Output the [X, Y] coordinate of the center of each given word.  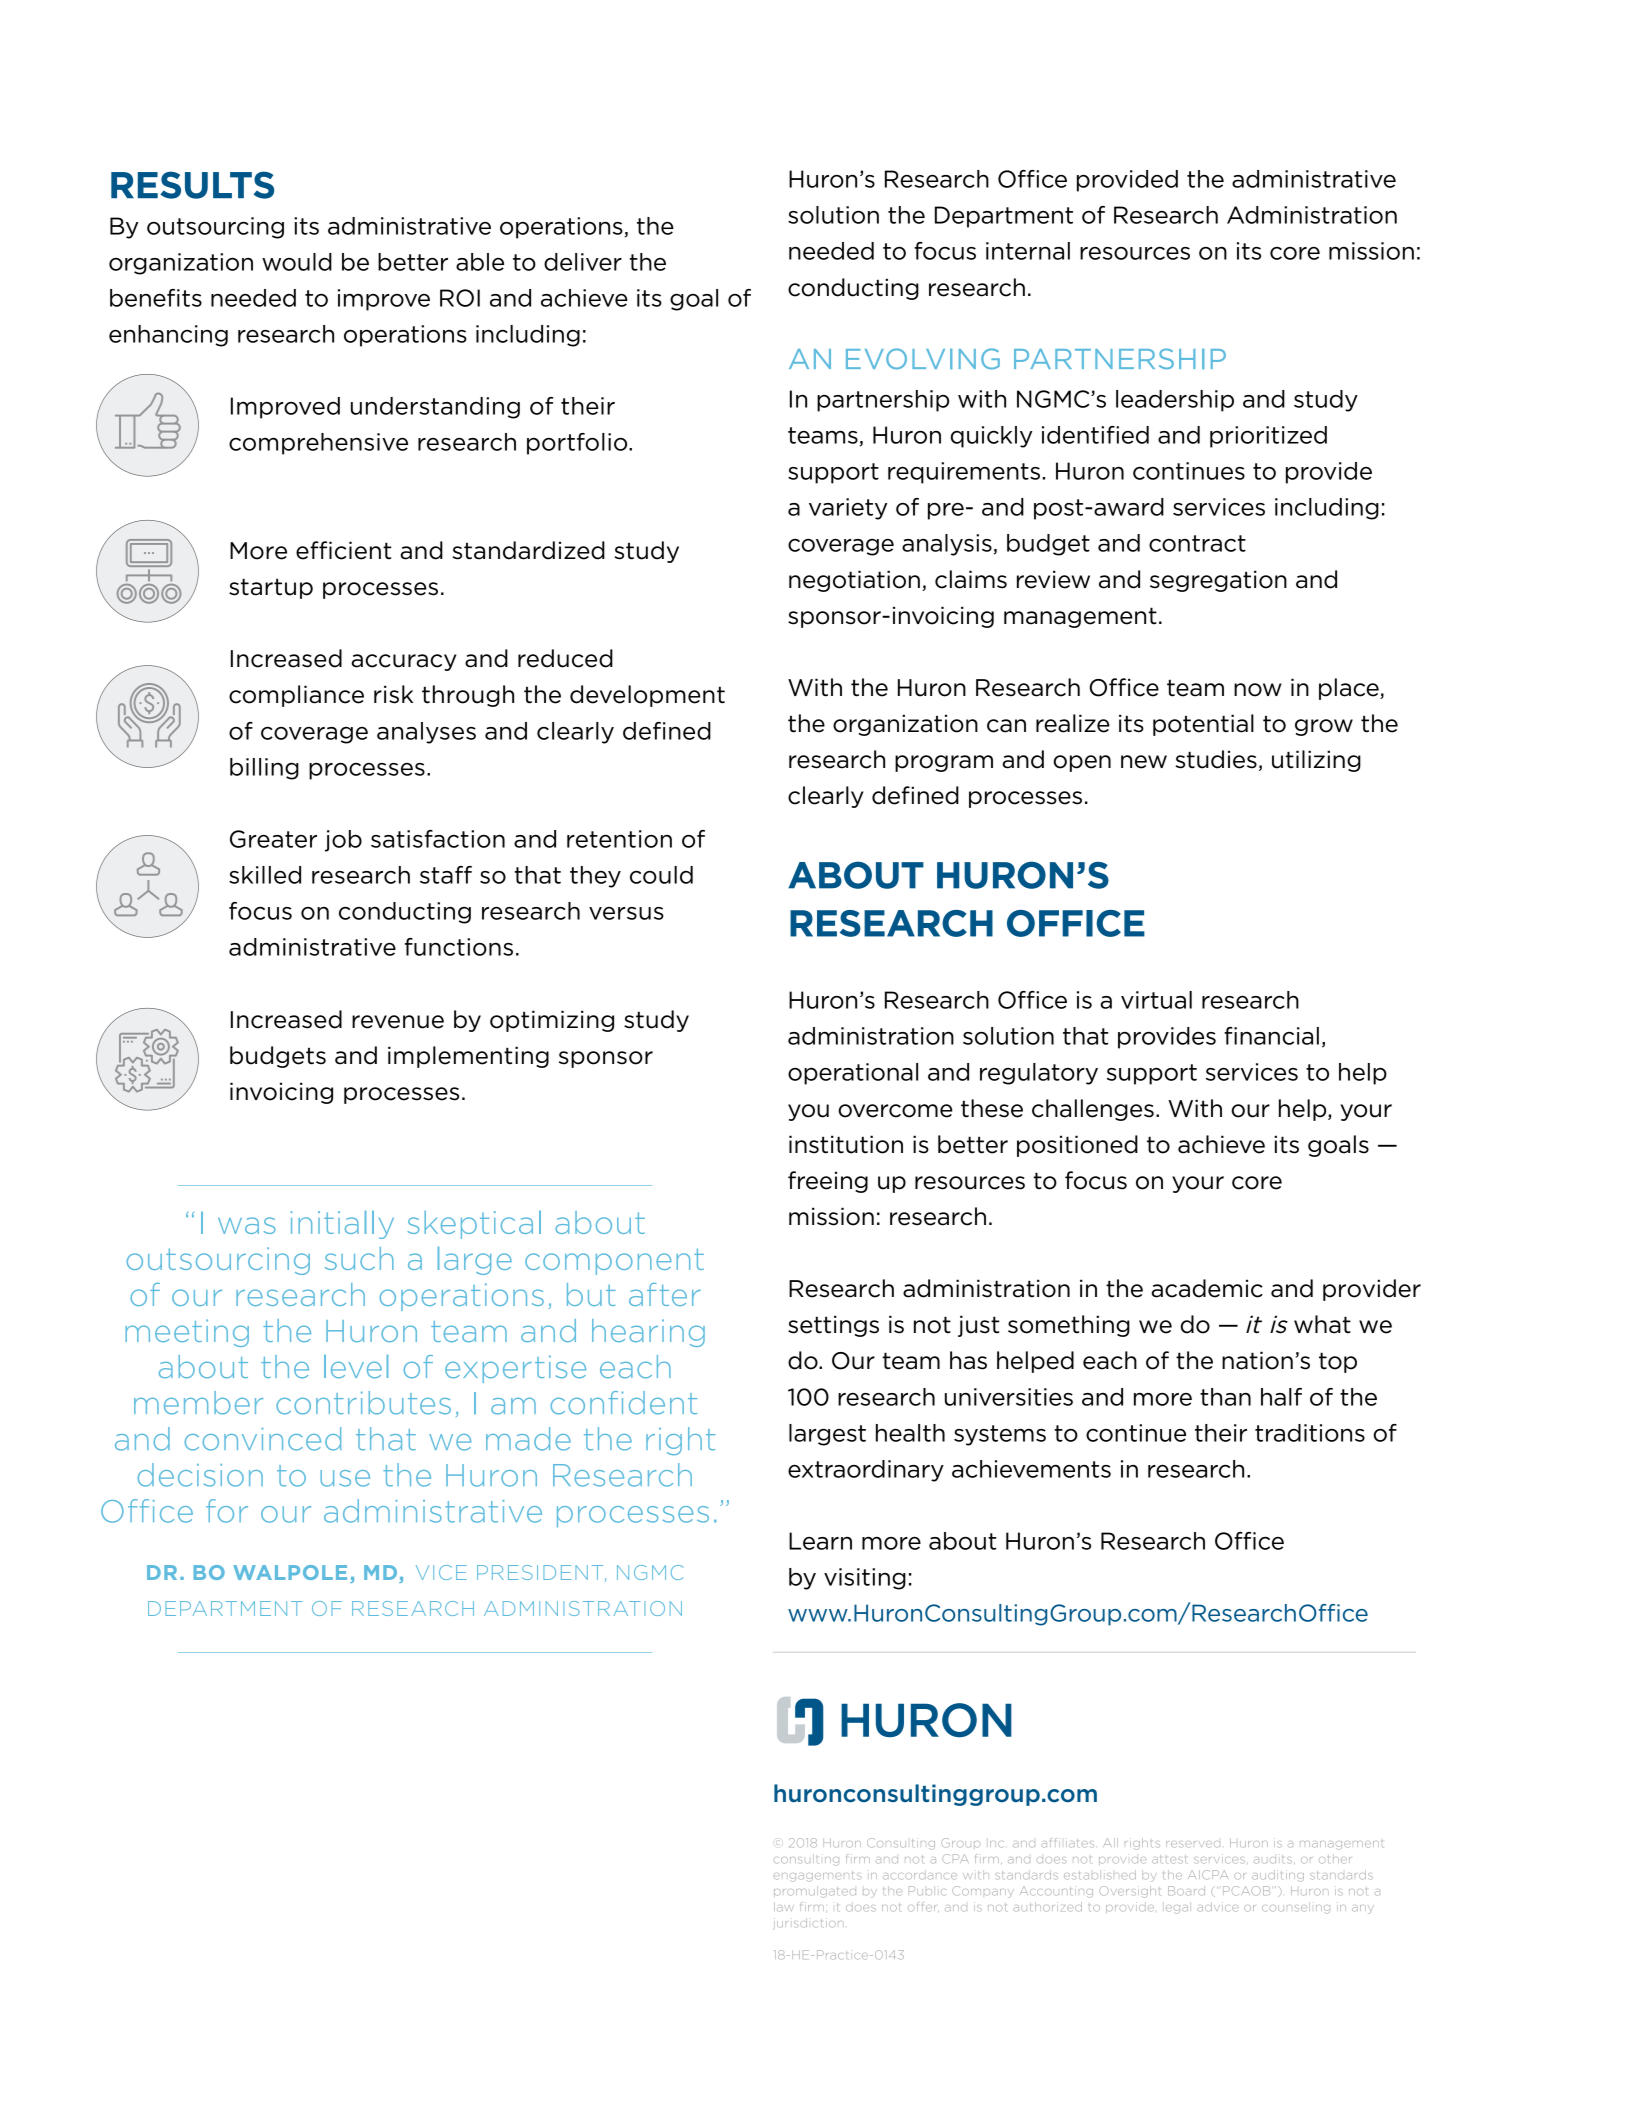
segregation [1218, 581]
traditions [1310, 1433]
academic [1207, 1288]
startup [271, 588]
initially [342, 1225]
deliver [583, 262]
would [297, 262]
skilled [265, 875]
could [661, 875]
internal [1028, 251]
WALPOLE [290, 1572]
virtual [1156, 1000]
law [784, 1907]
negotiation [854, 581]
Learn [820, 1541]
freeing [828, 1182]
